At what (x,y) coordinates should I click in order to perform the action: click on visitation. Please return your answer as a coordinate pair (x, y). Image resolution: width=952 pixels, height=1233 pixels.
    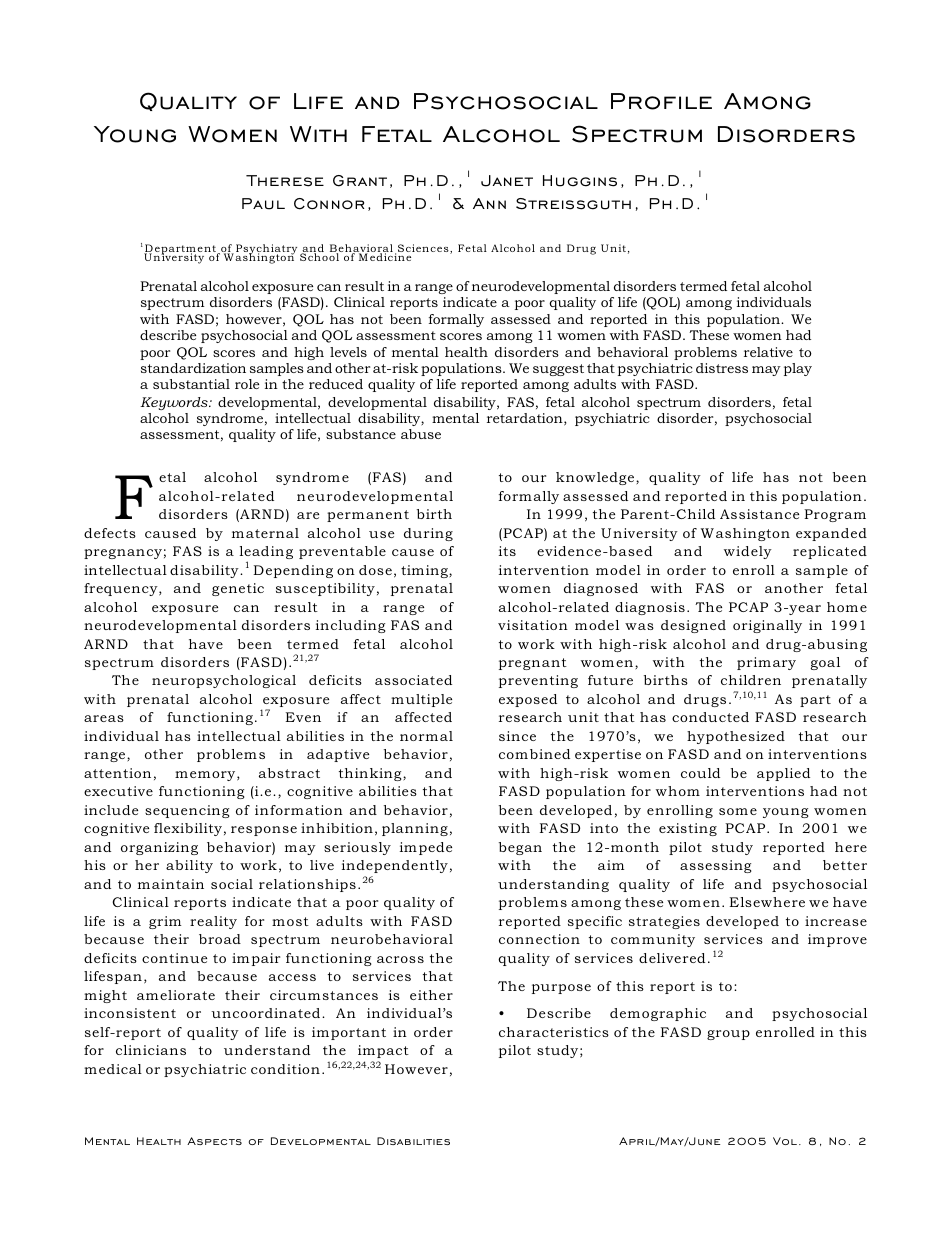
    Looking at the image, I should click on (533, 625).
